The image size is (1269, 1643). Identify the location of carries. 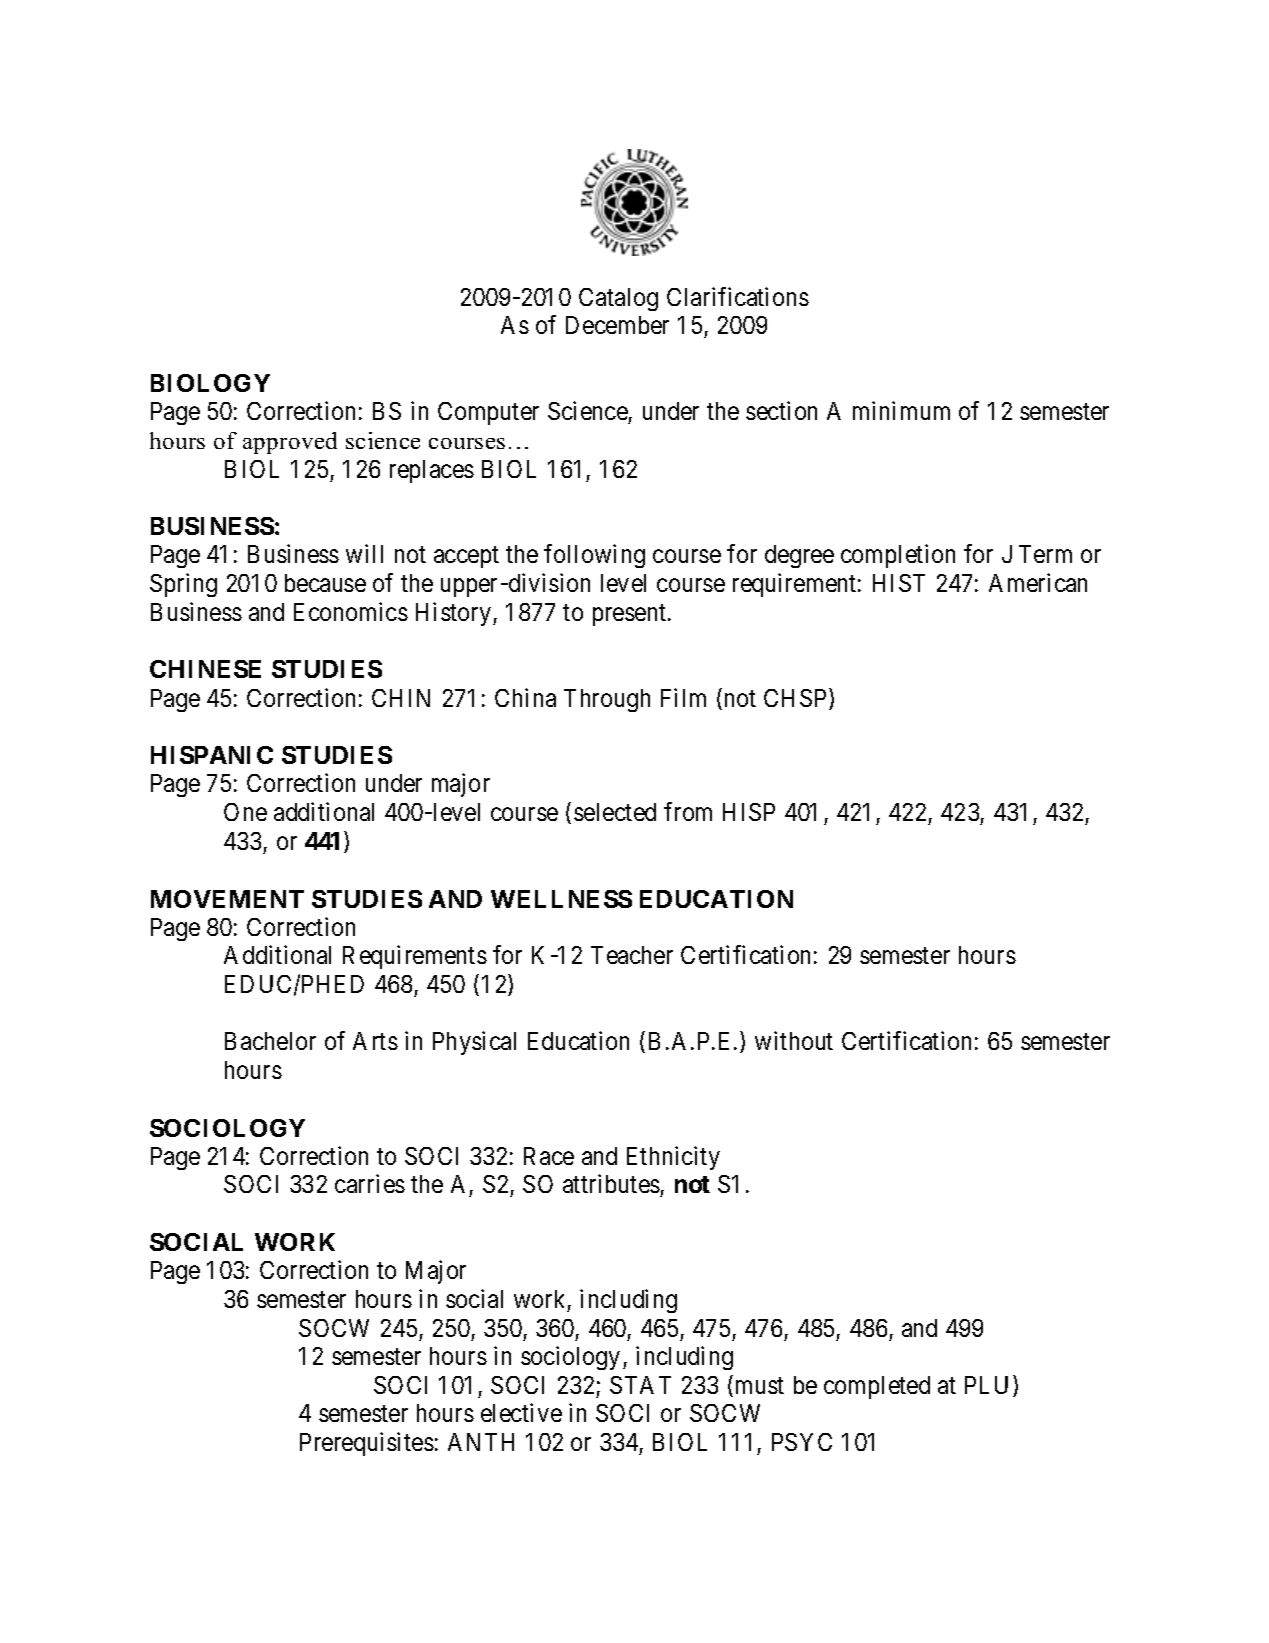
(370, 1183).
